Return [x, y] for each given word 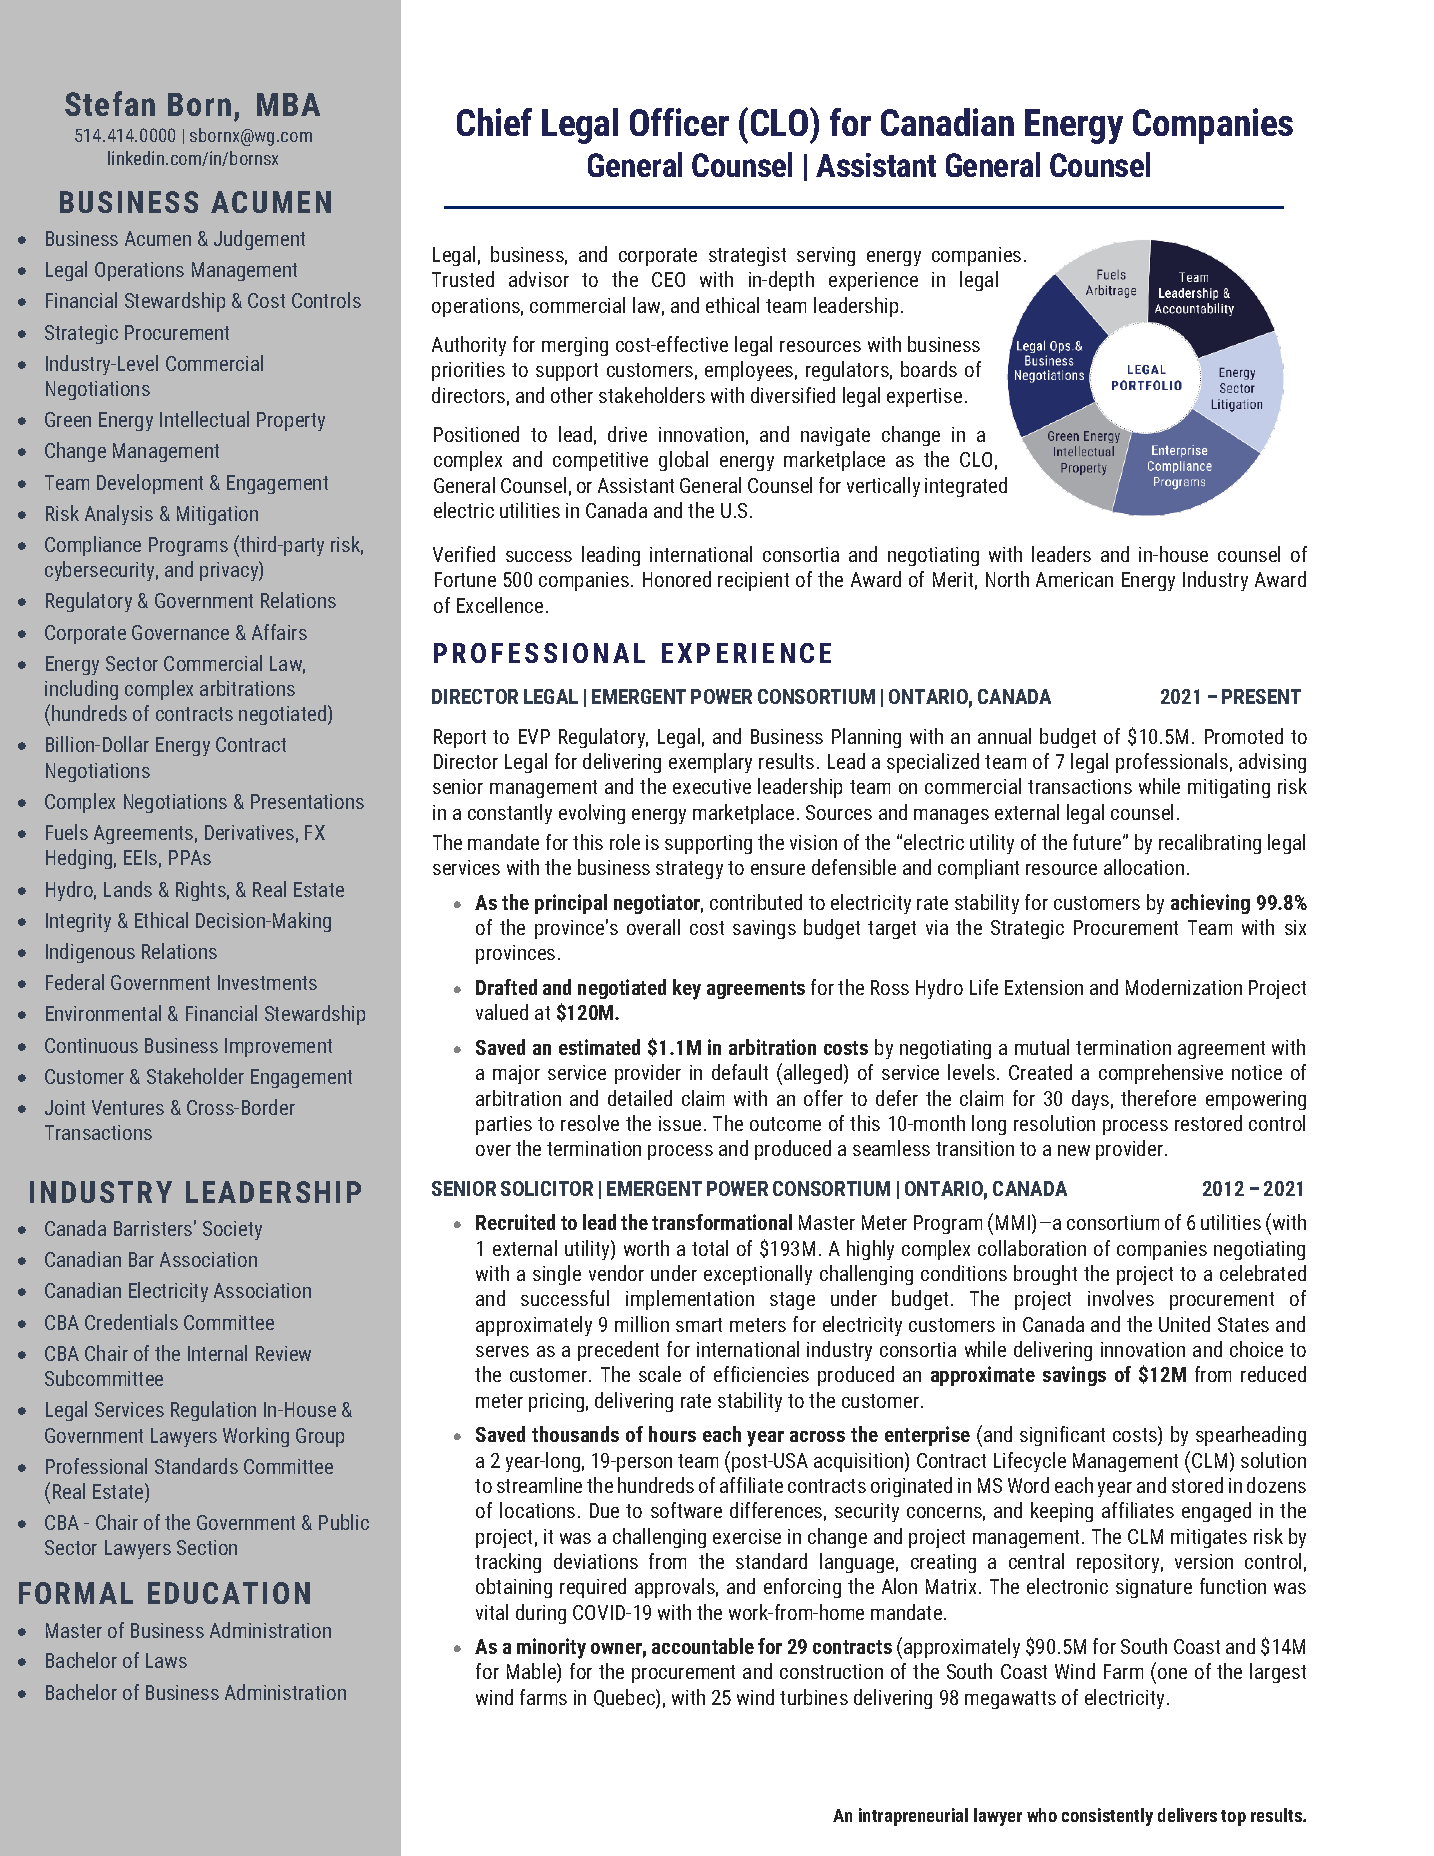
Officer [679, 122]
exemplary [710, 763]
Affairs [279, 632]
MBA [288, 104]
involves [1121, 1298]
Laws [166, 1660]
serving [826, 256]
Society [232, 1230]
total [710, 1248]
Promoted [1244, 736]
